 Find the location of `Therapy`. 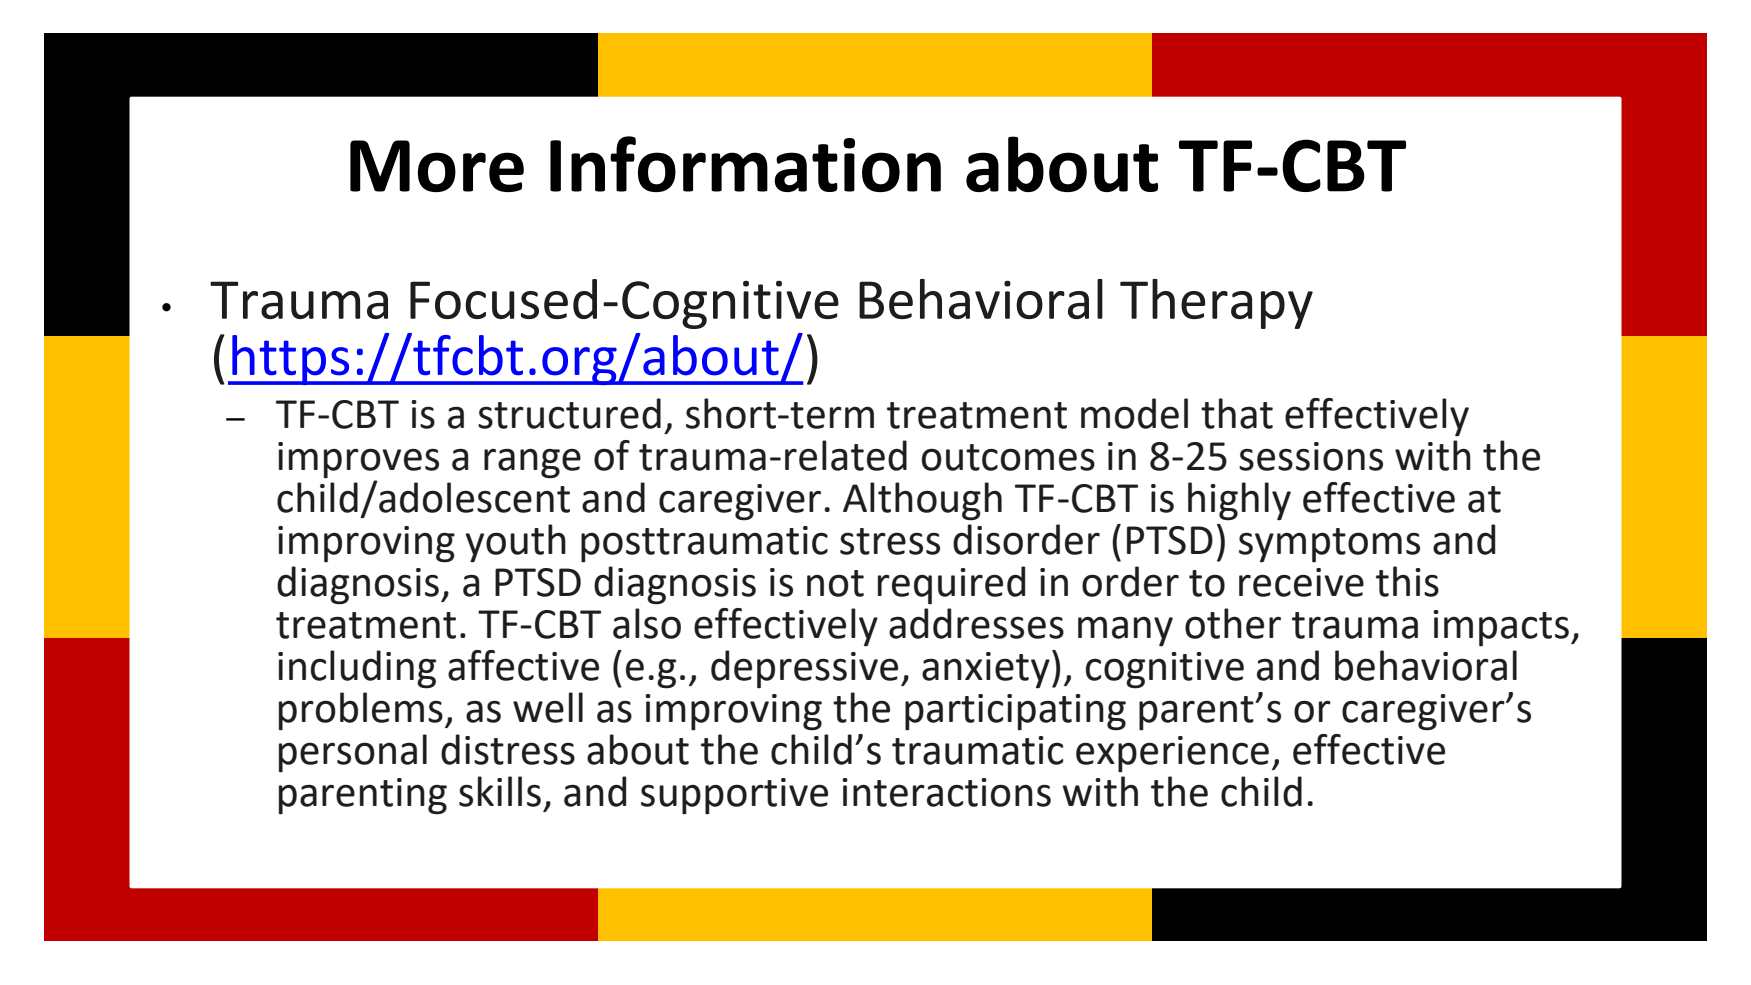

Therapy is located at coordinates (1216, 304).
